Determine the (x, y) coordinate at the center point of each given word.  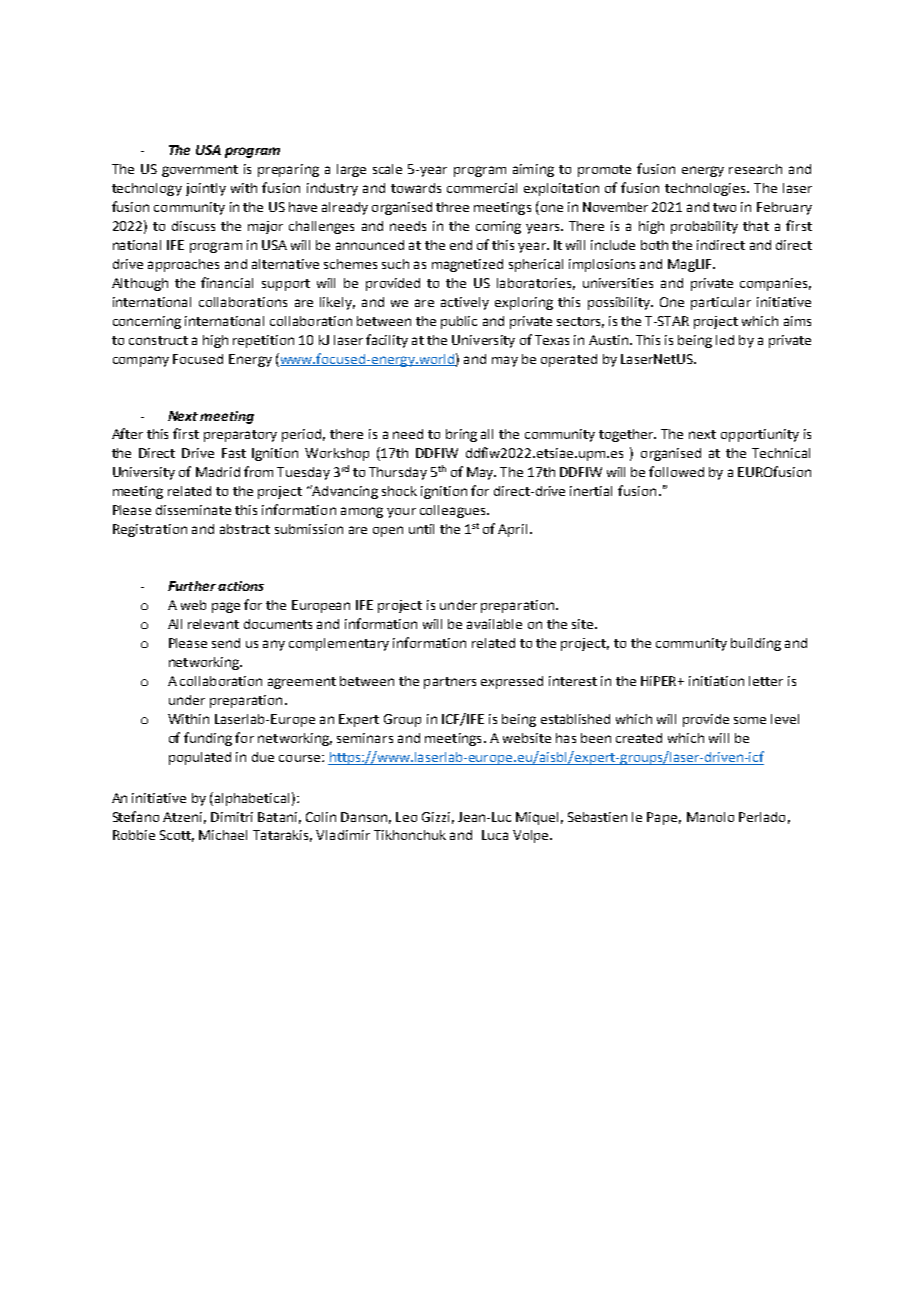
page (226, 607)
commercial (482, 188)
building (756, 644)
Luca (495, 835)
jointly (206, 189)
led (725, 340)
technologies (705, 189)
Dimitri (232, 817)
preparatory (240, 436)
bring (461, 435)
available (494, 624)
